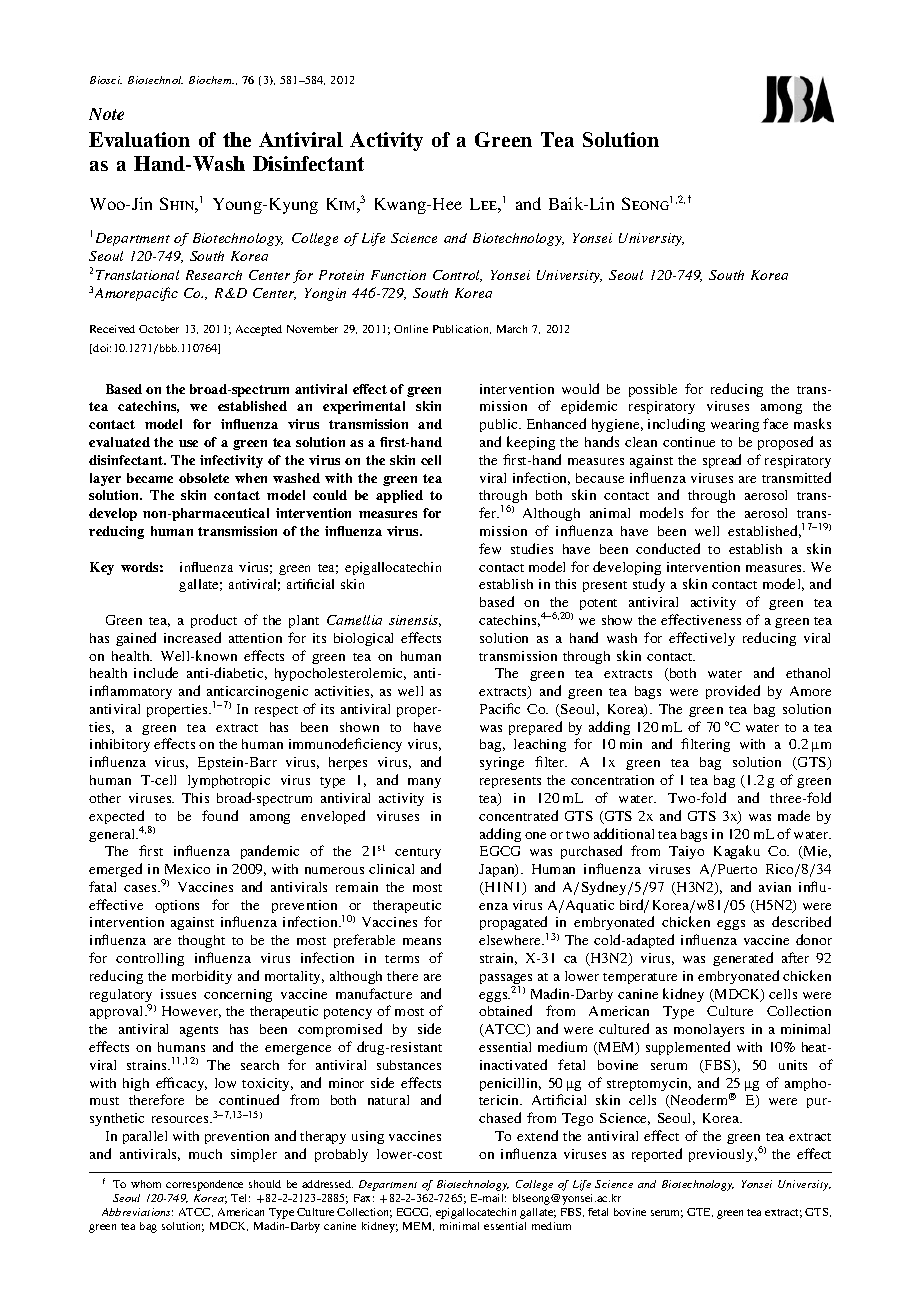 The height and width of the image is (1308, 924). What do you see at coordinates (211, 80) in the image?
I see `Biochem` at bounding box center [211, 80].
